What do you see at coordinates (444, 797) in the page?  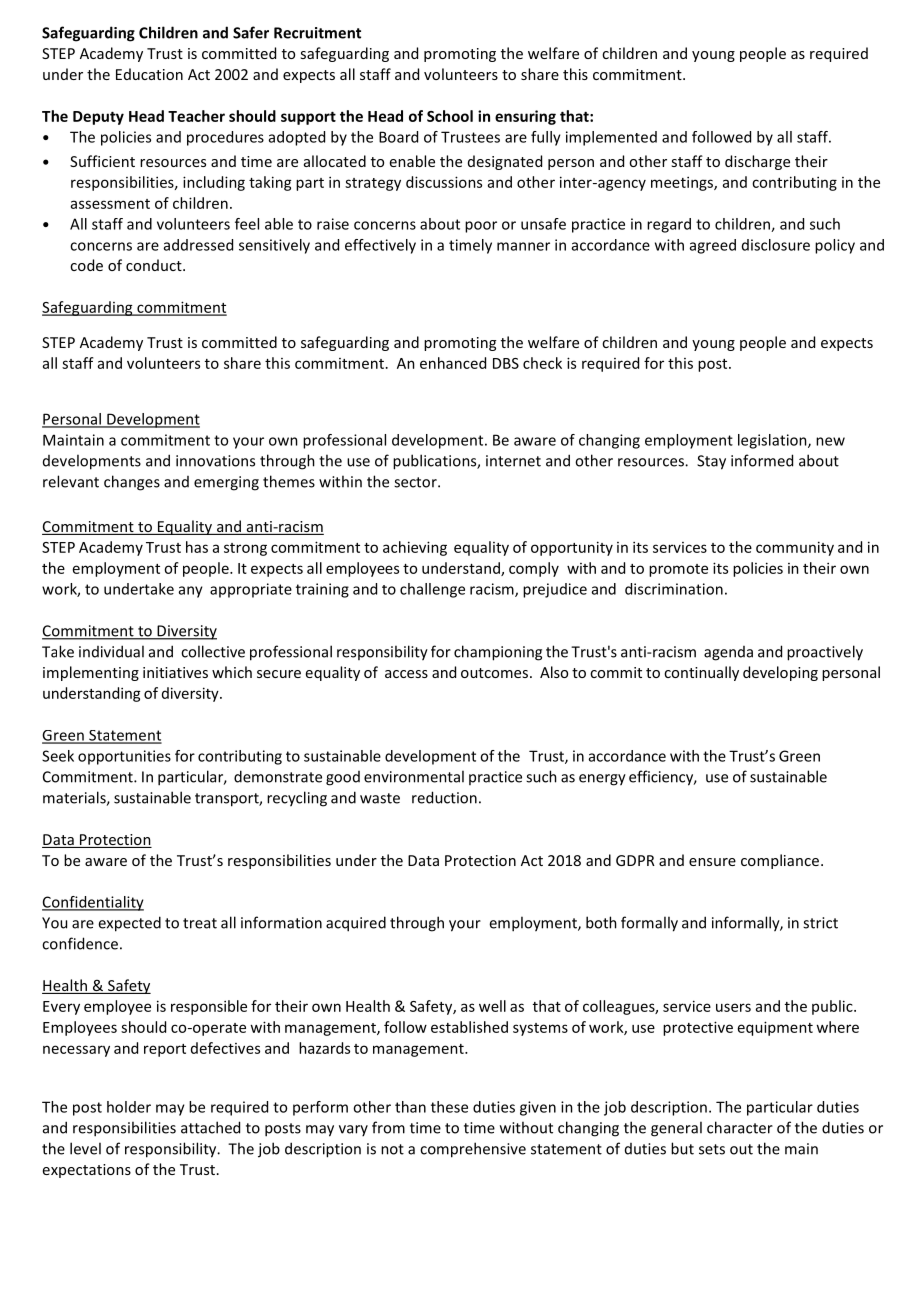 I see `reduction` at bounding box center [444, 797].
